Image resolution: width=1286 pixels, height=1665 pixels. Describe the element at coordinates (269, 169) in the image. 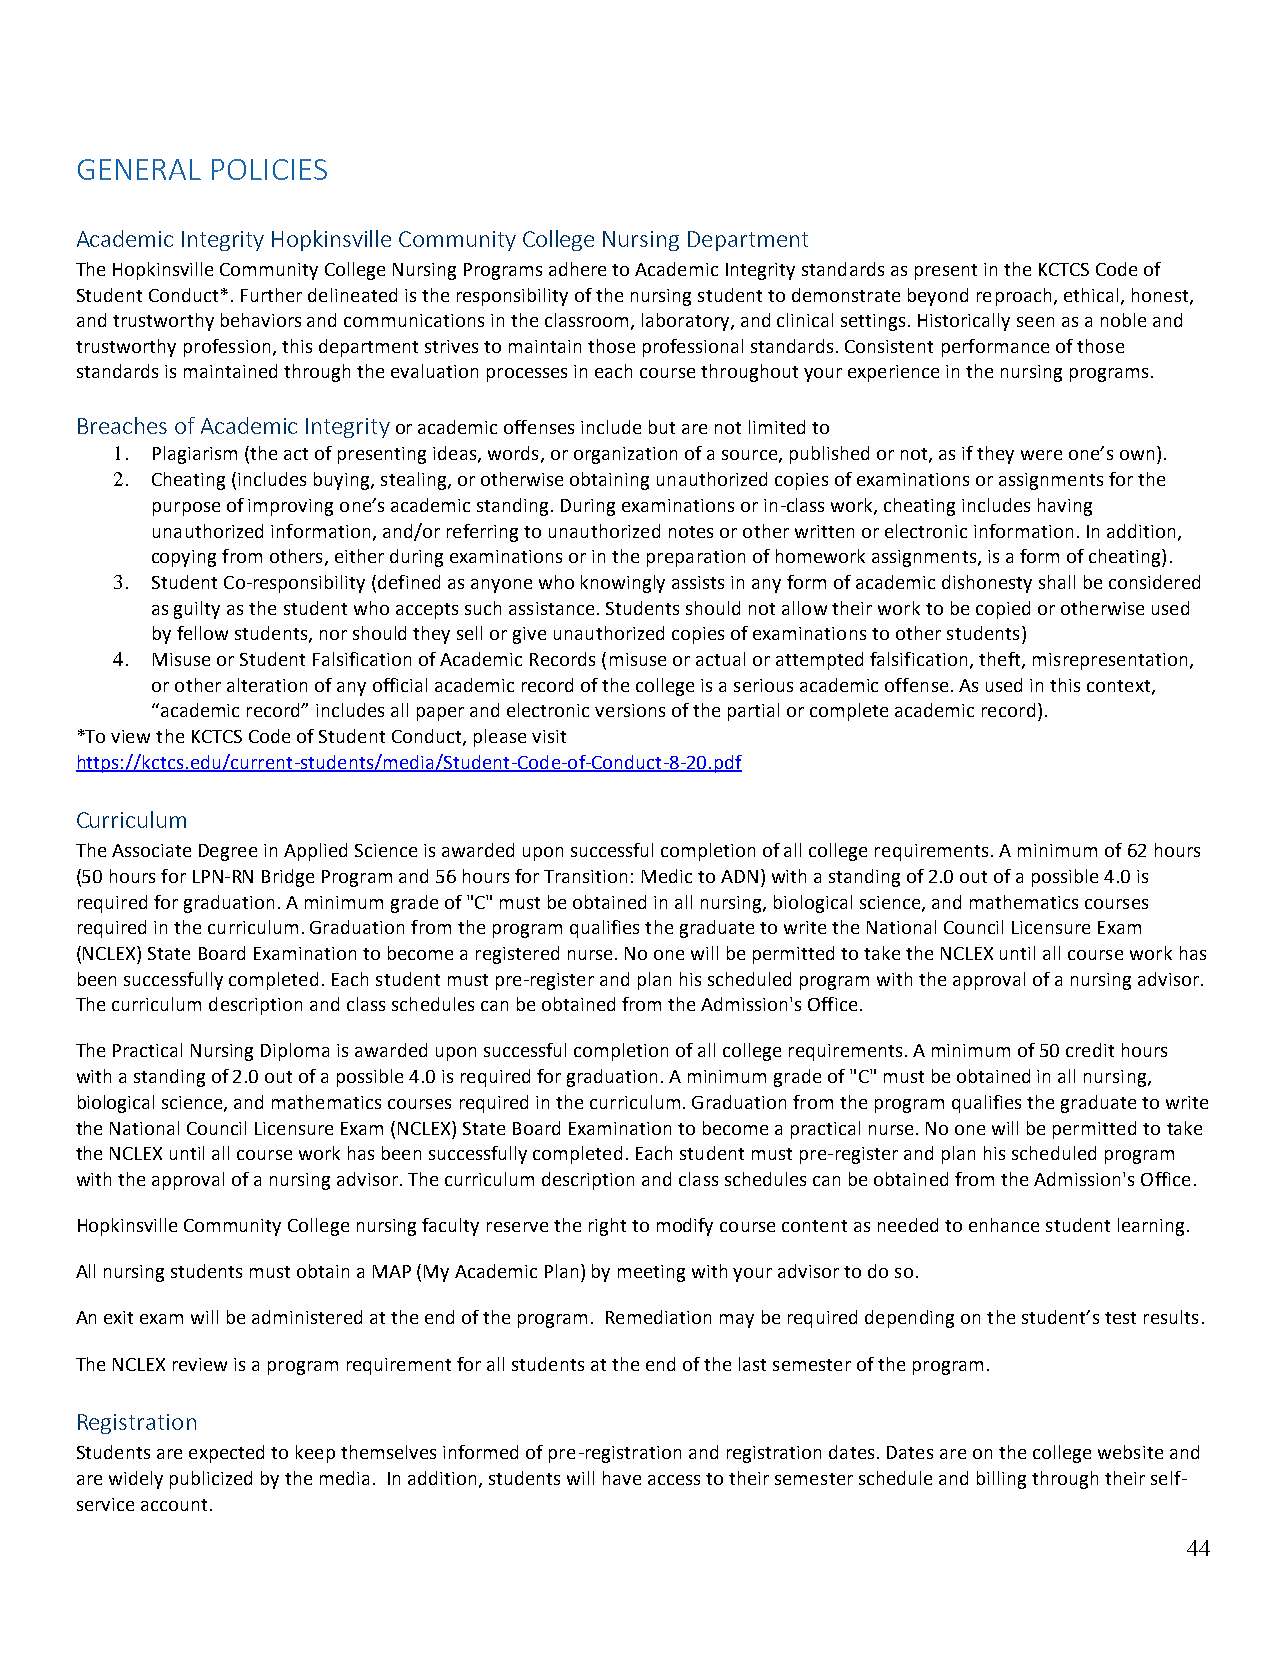

I see `POLICIES` at that location.
